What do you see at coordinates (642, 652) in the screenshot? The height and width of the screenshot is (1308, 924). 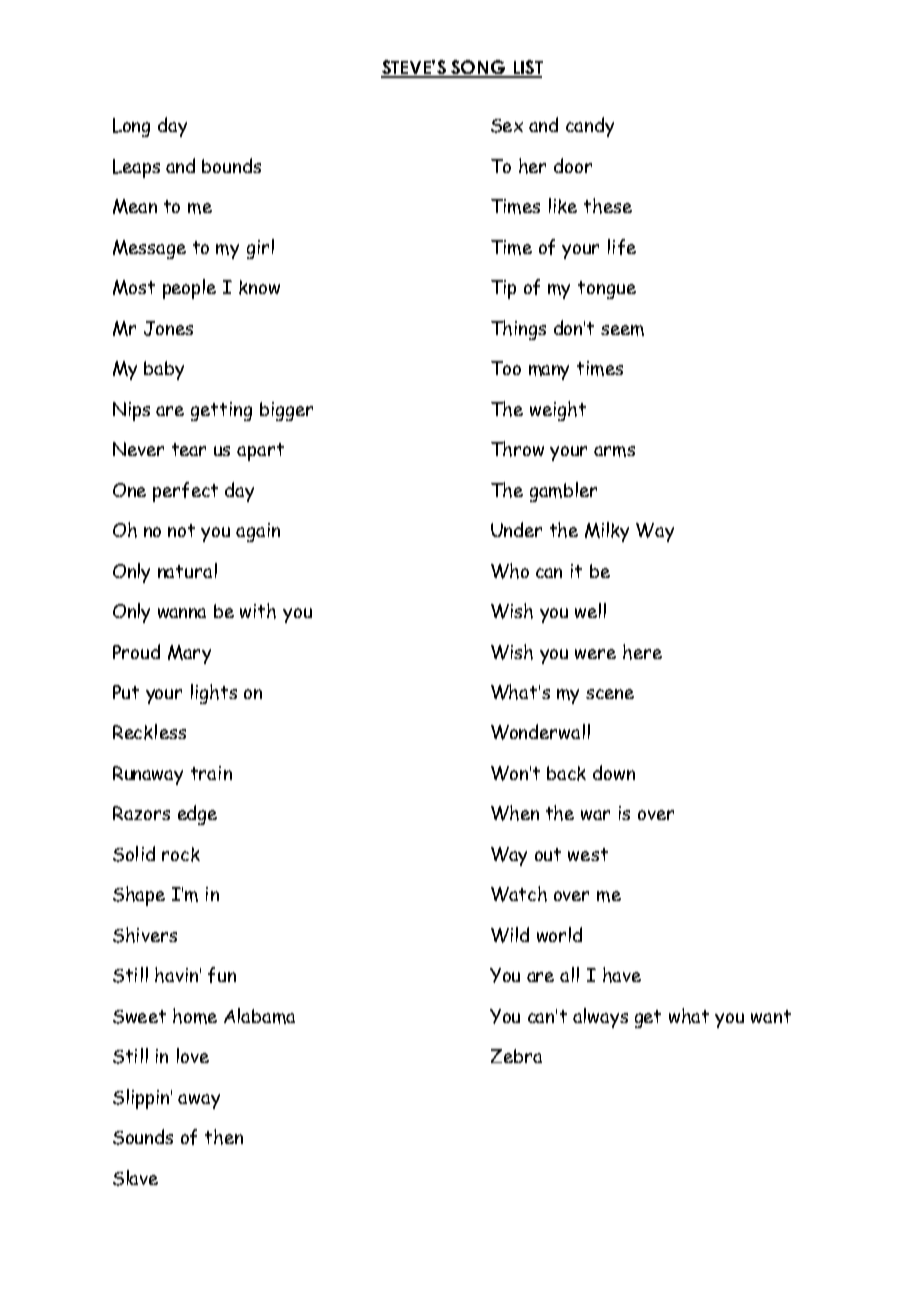 I see `here` at bounding box center [642, 652].
